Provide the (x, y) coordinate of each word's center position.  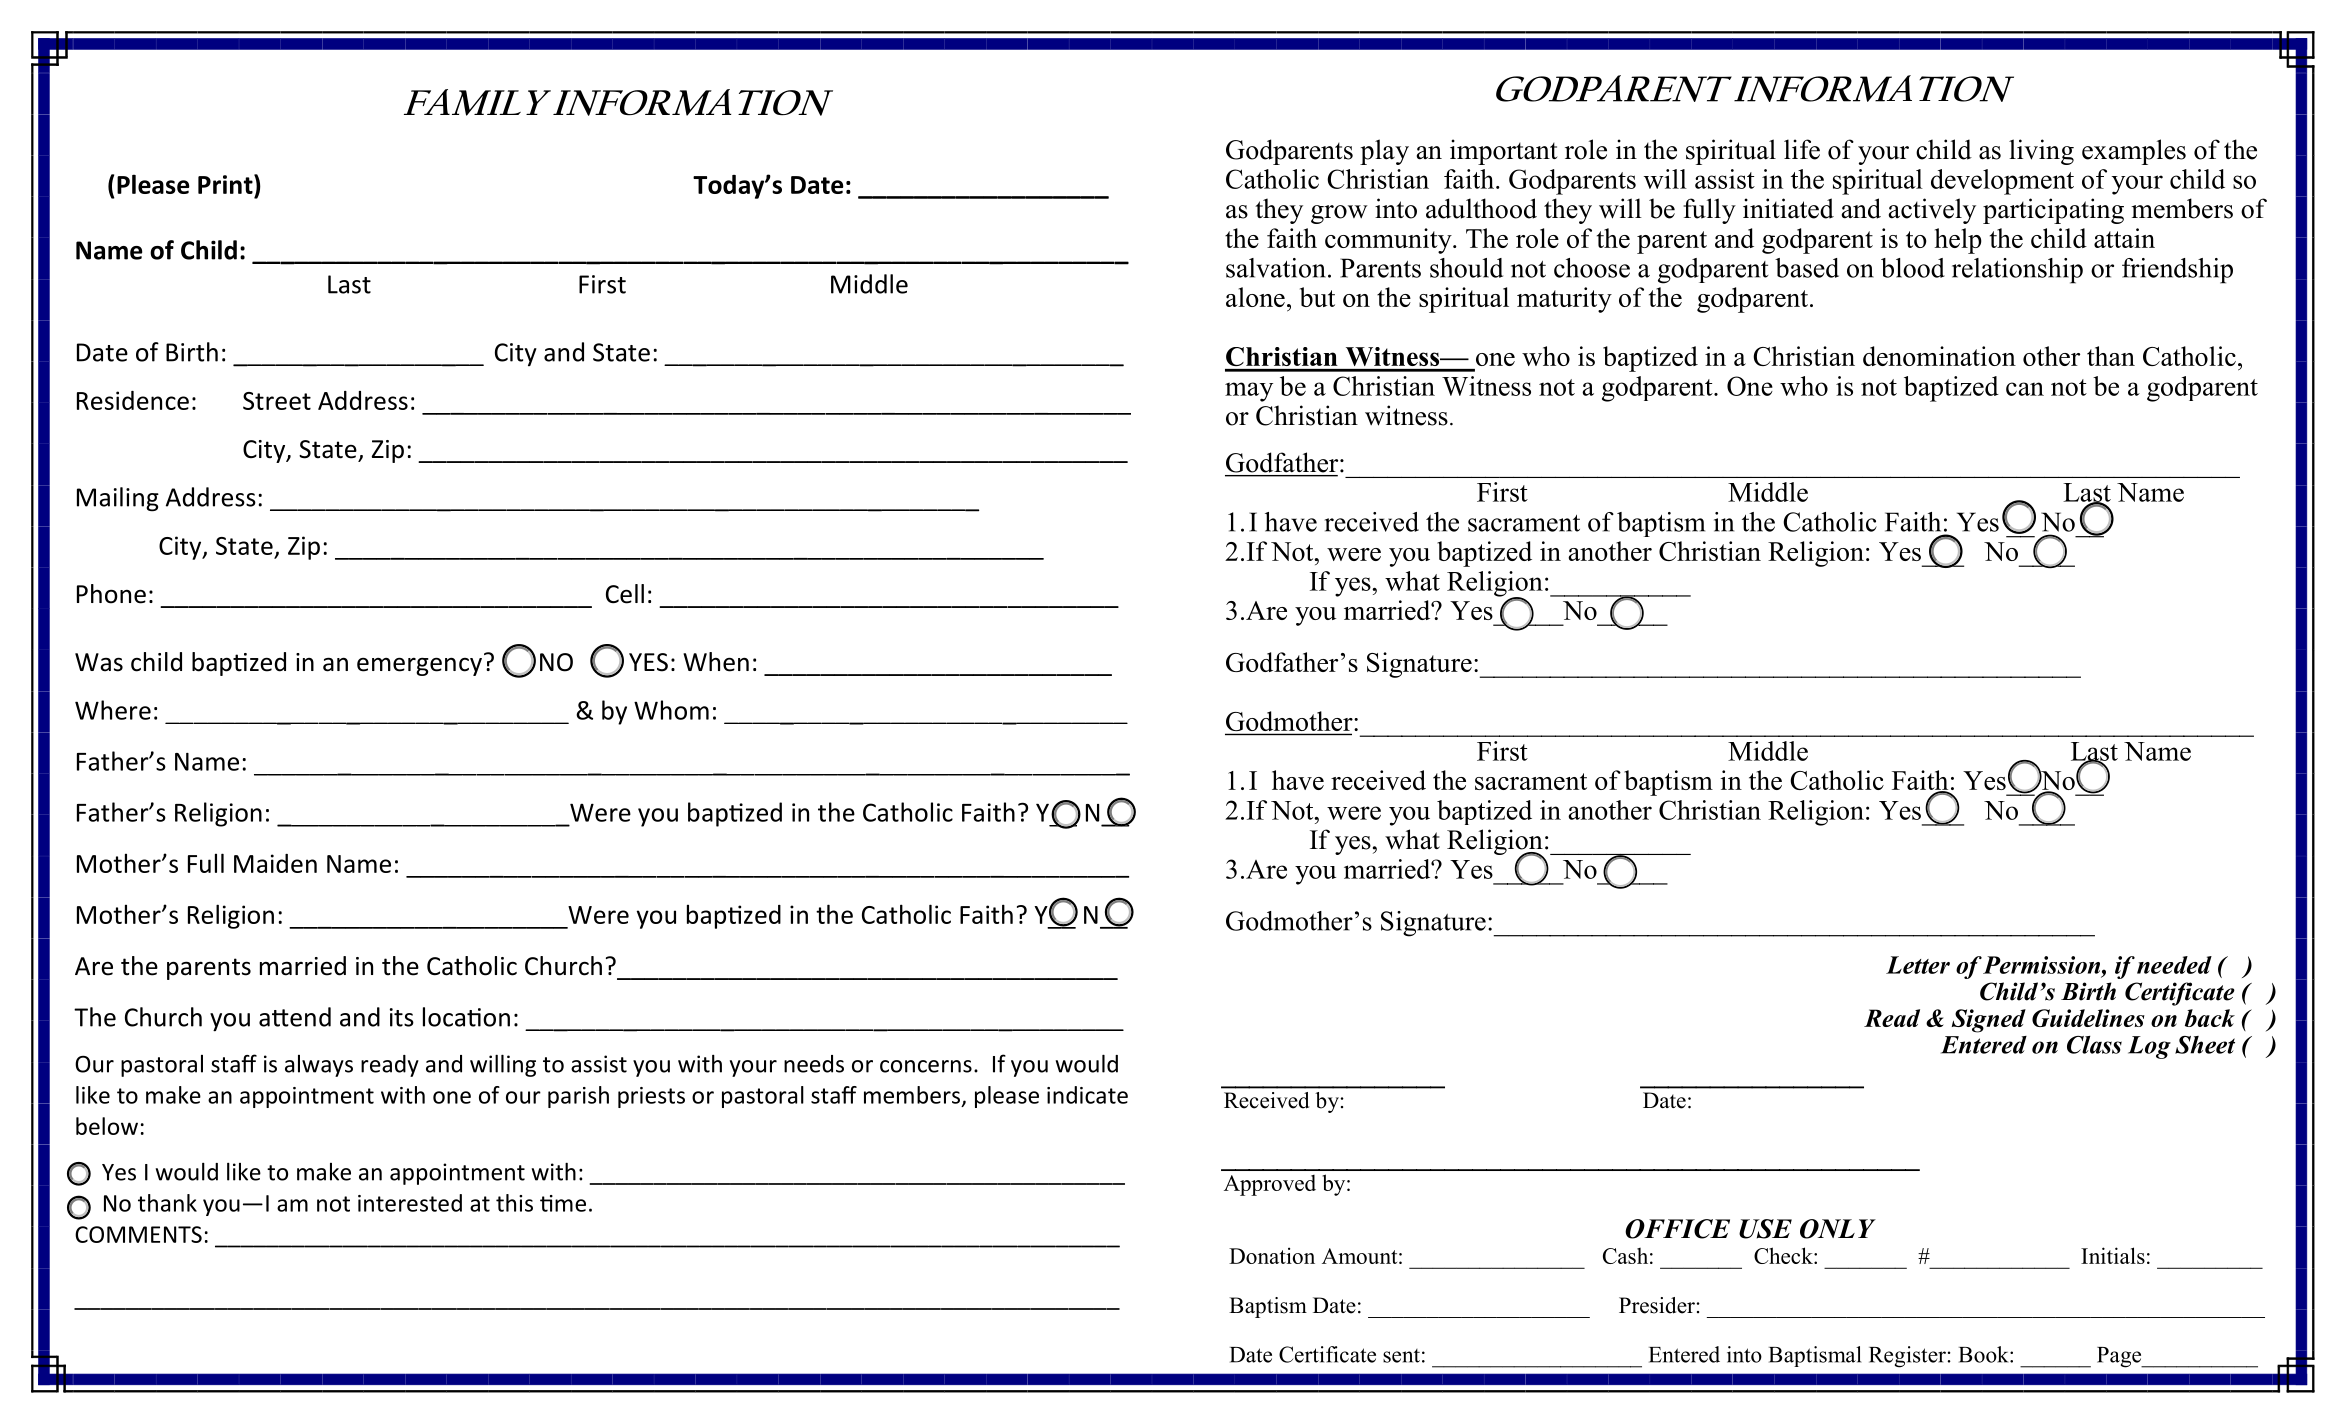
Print (226, 184)
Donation (1272, 1255)
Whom (671, 710)
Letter (1918, 965)
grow (1339, 214)
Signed (1989, 1021)
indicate (1087, 1095)
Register (1907, 1357)
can (2025, 389)
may (1249, 392)
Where (113, 710)
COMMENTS (138, 1234)
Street (277, 401)
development (2002, 182)
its (402, 1017)
